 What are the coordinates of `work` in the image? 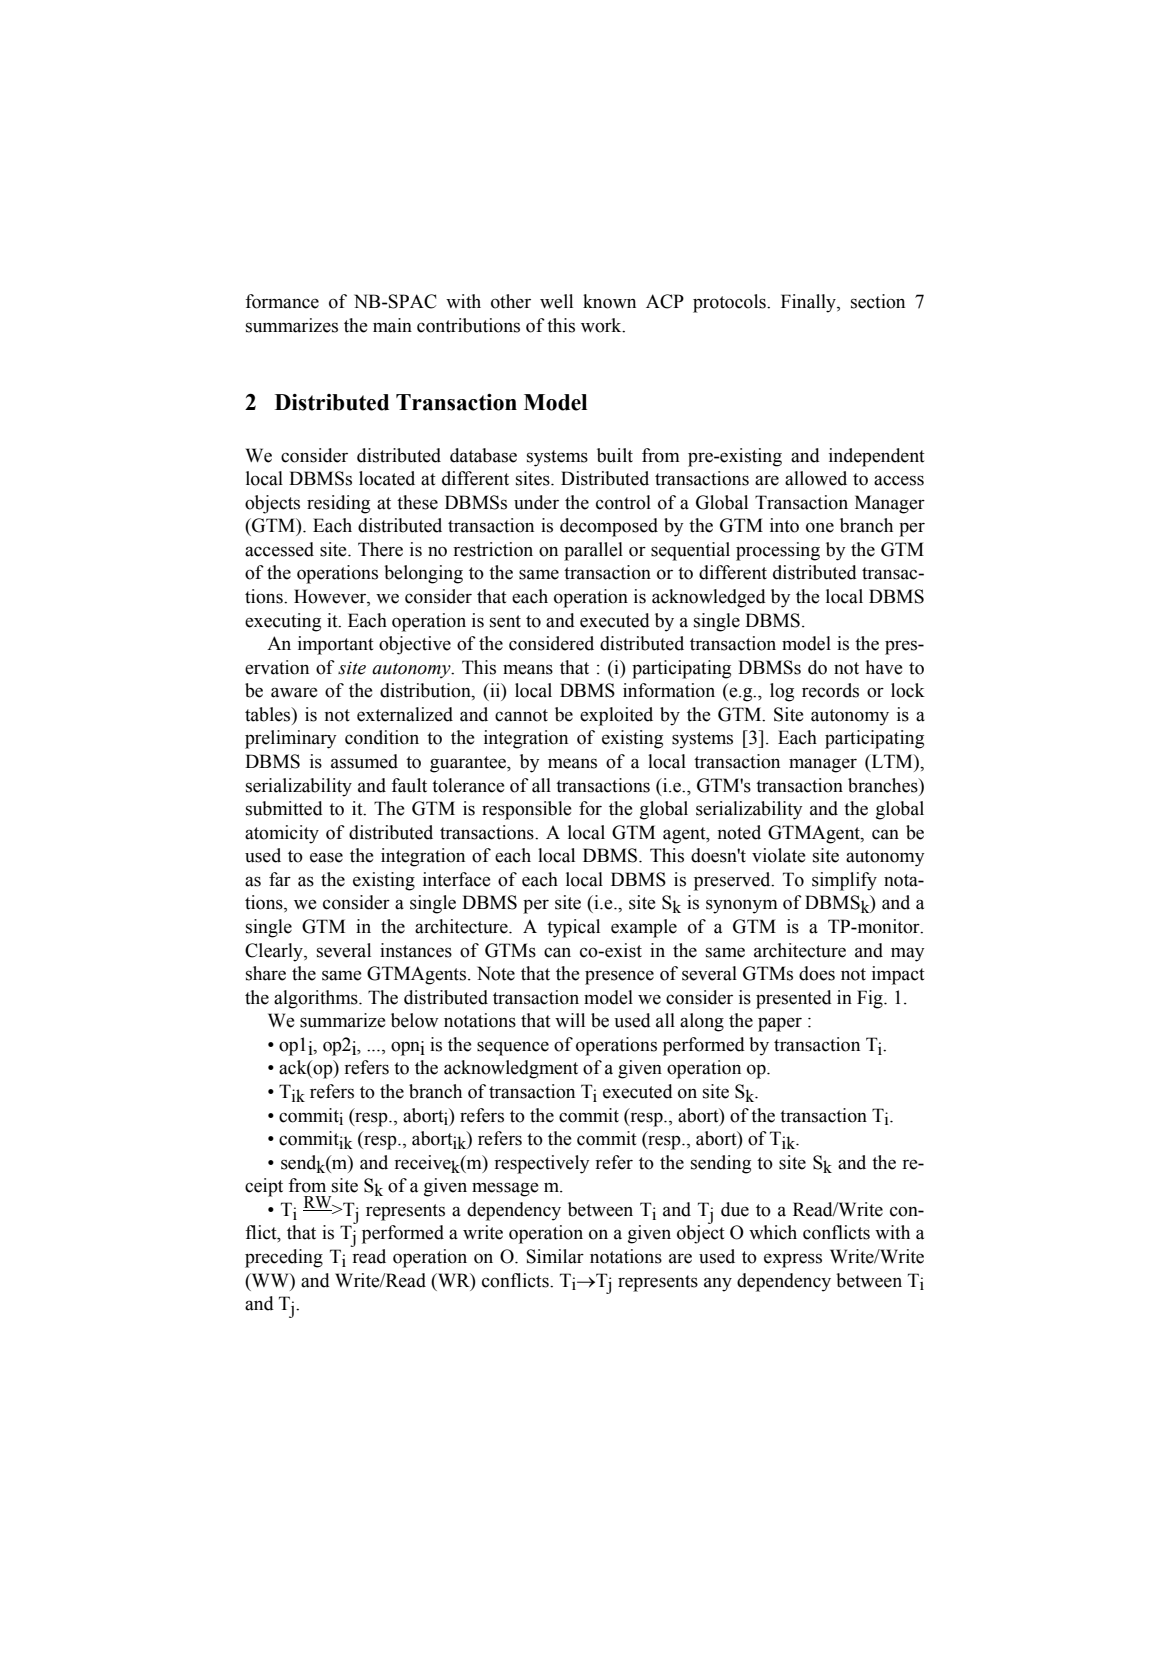 It's located at (602, 325).
